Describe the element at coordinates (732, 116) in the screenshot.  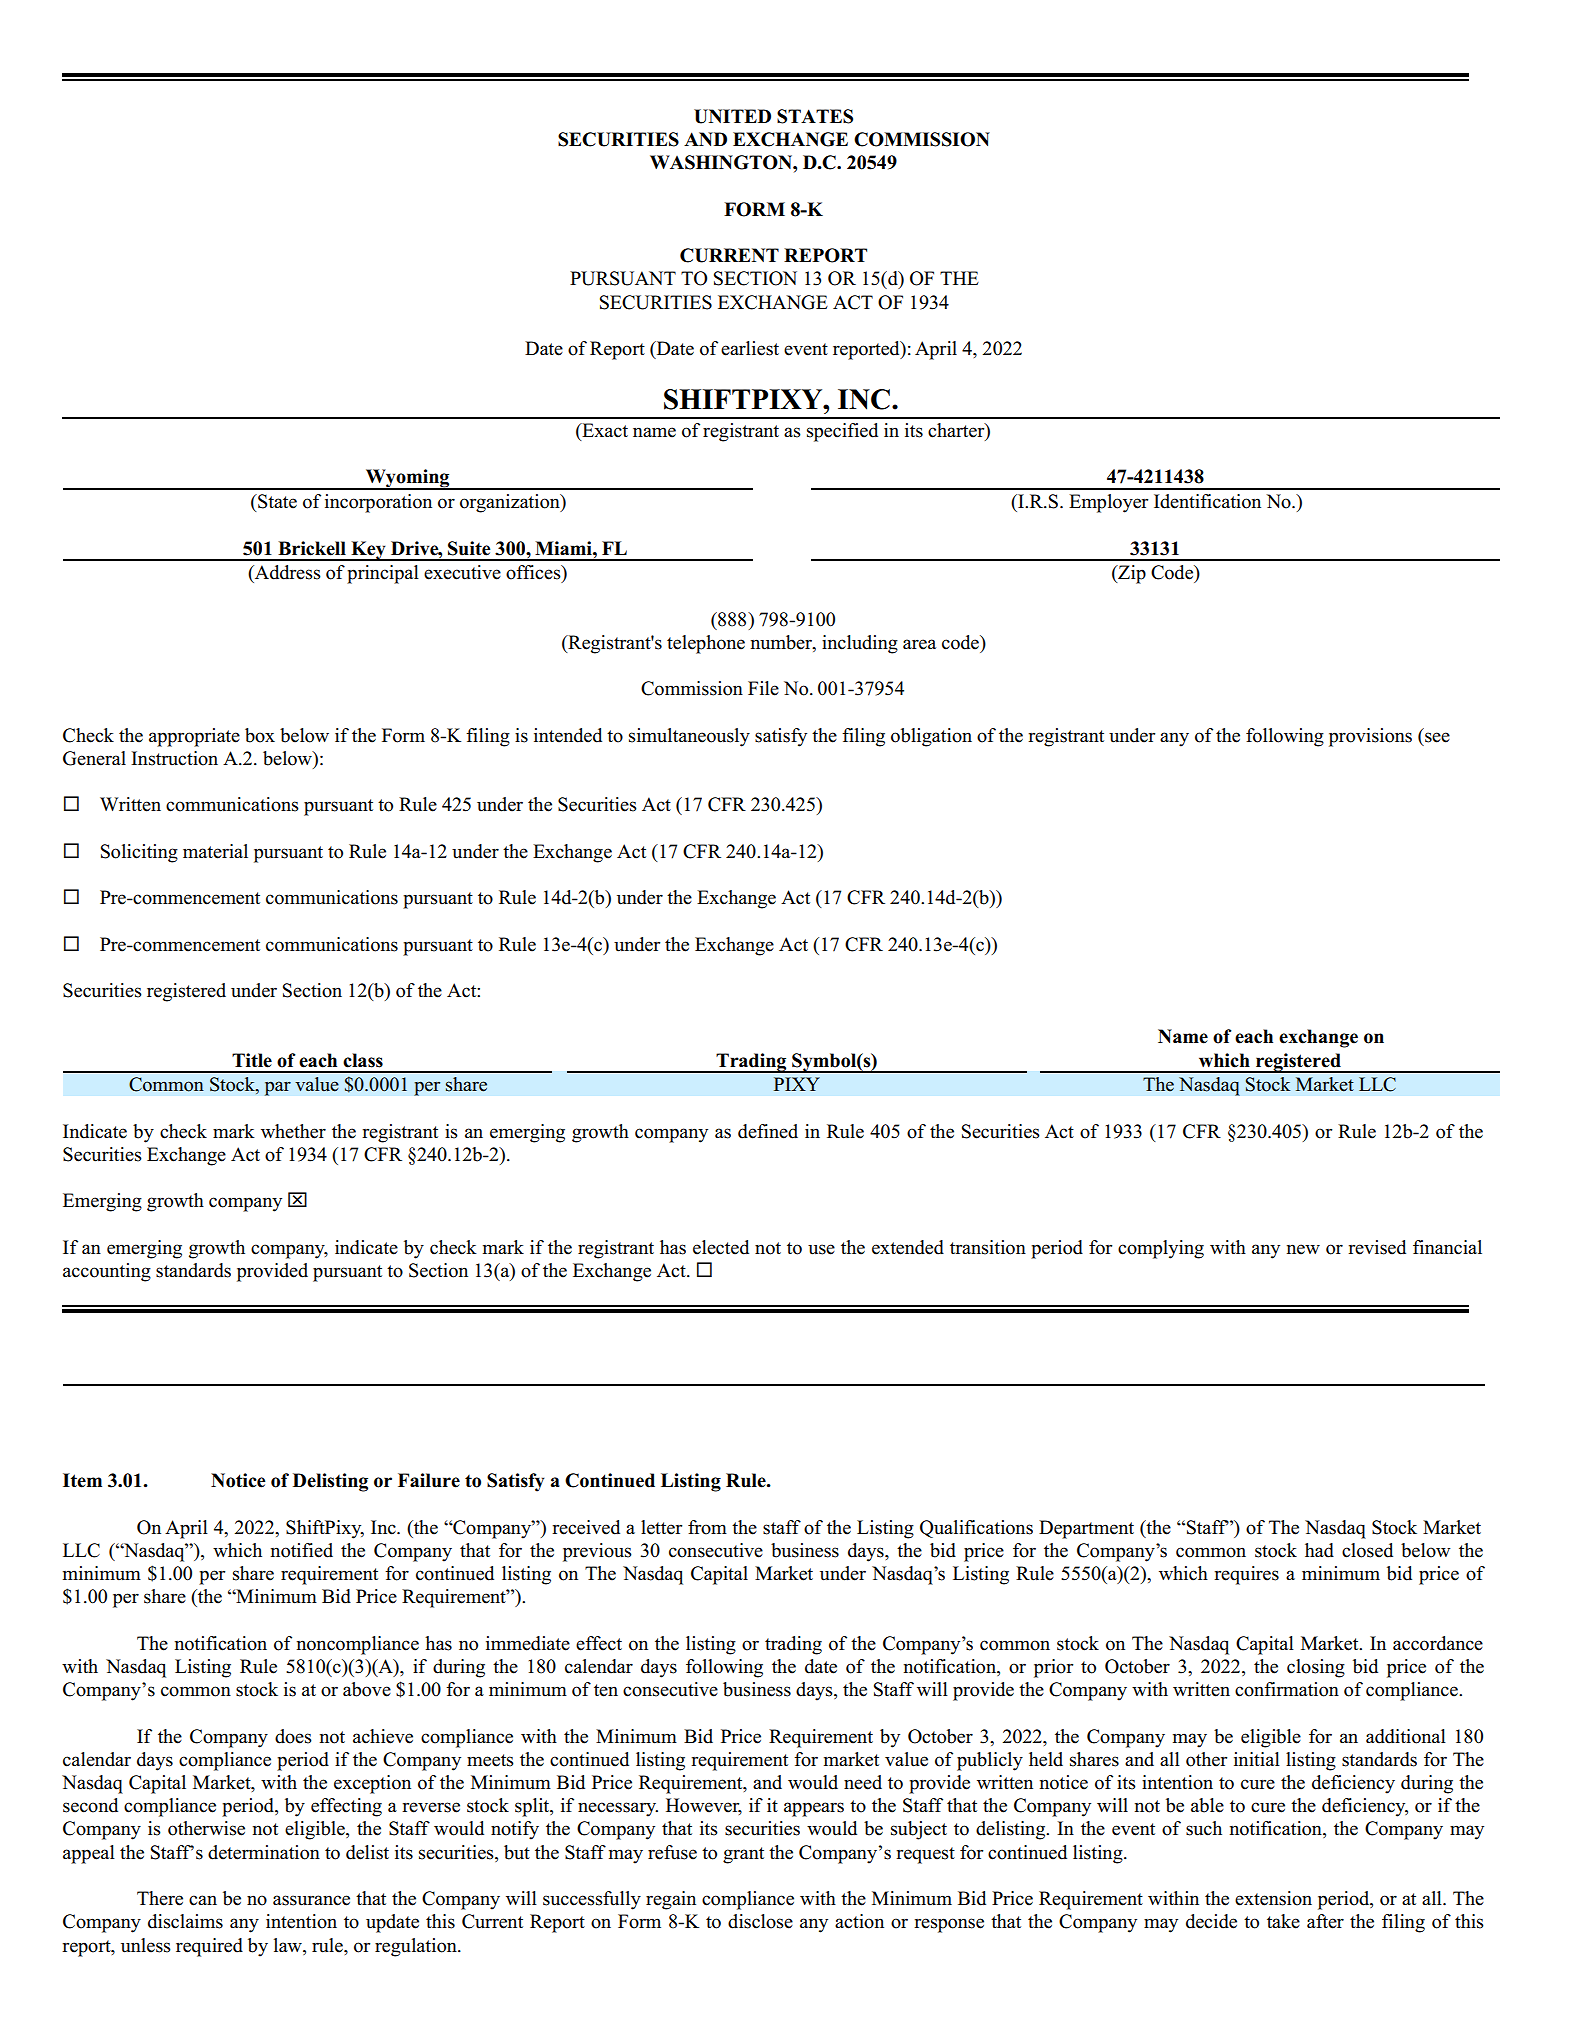
I see `UNITED` at that location.
